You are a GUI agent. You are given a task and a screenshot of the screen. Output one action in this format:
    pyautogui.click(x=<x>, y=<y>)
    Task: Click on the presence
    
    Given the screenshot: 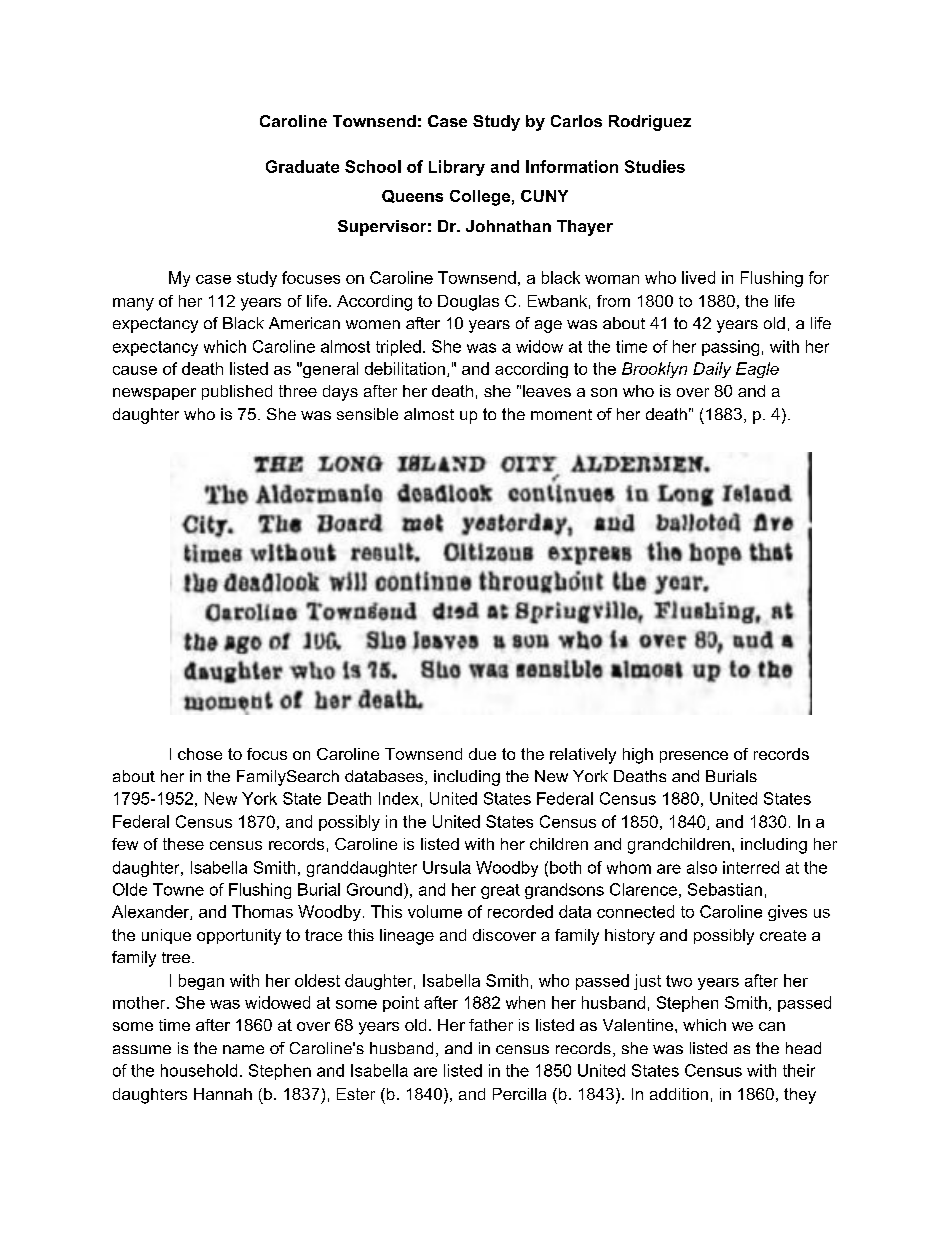 What is the action you would take?
    pyautogui.click(x=694, y=757)
